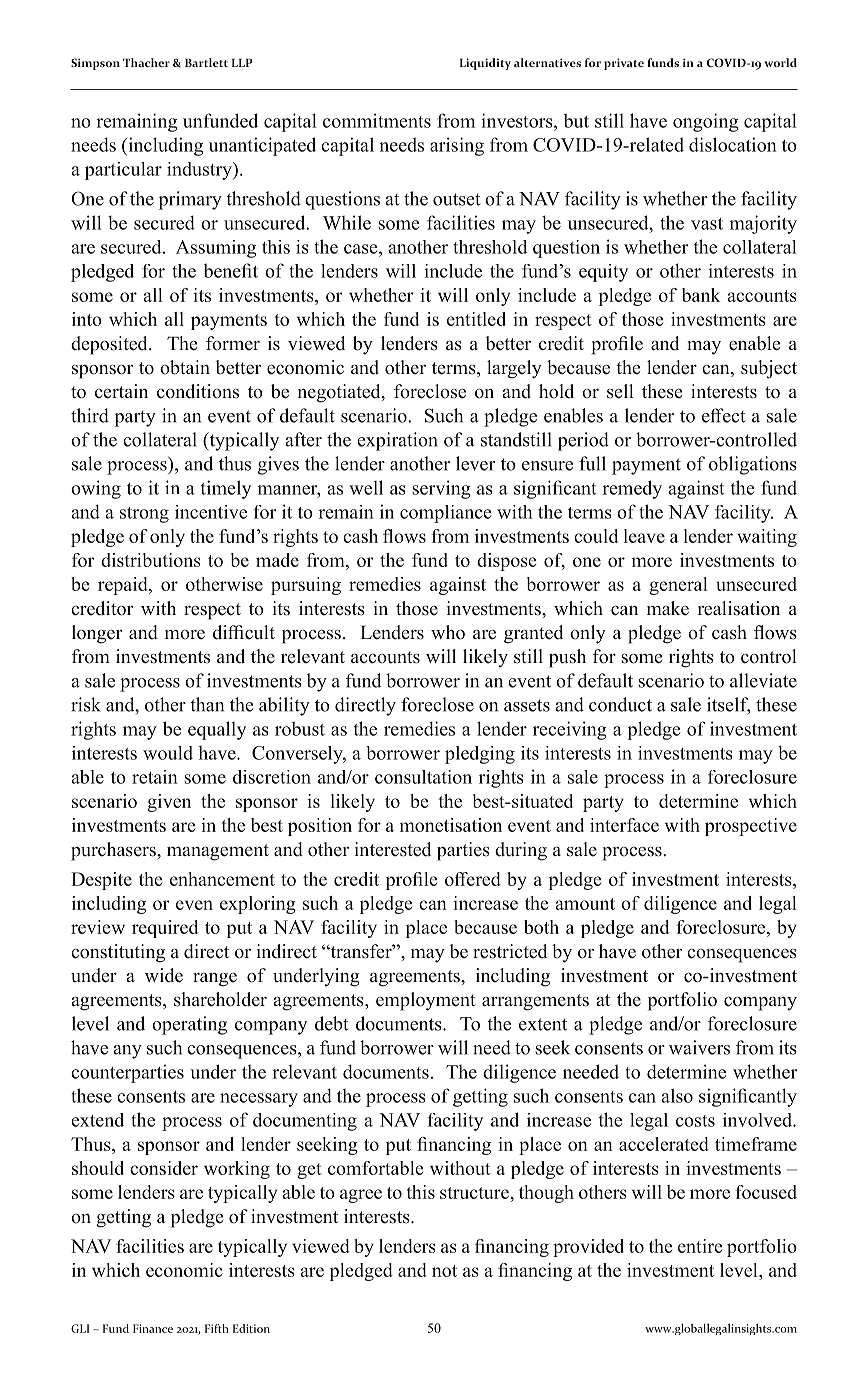  Describe the element at coordinates (169, 803) in the document. I see `given` at that location.
